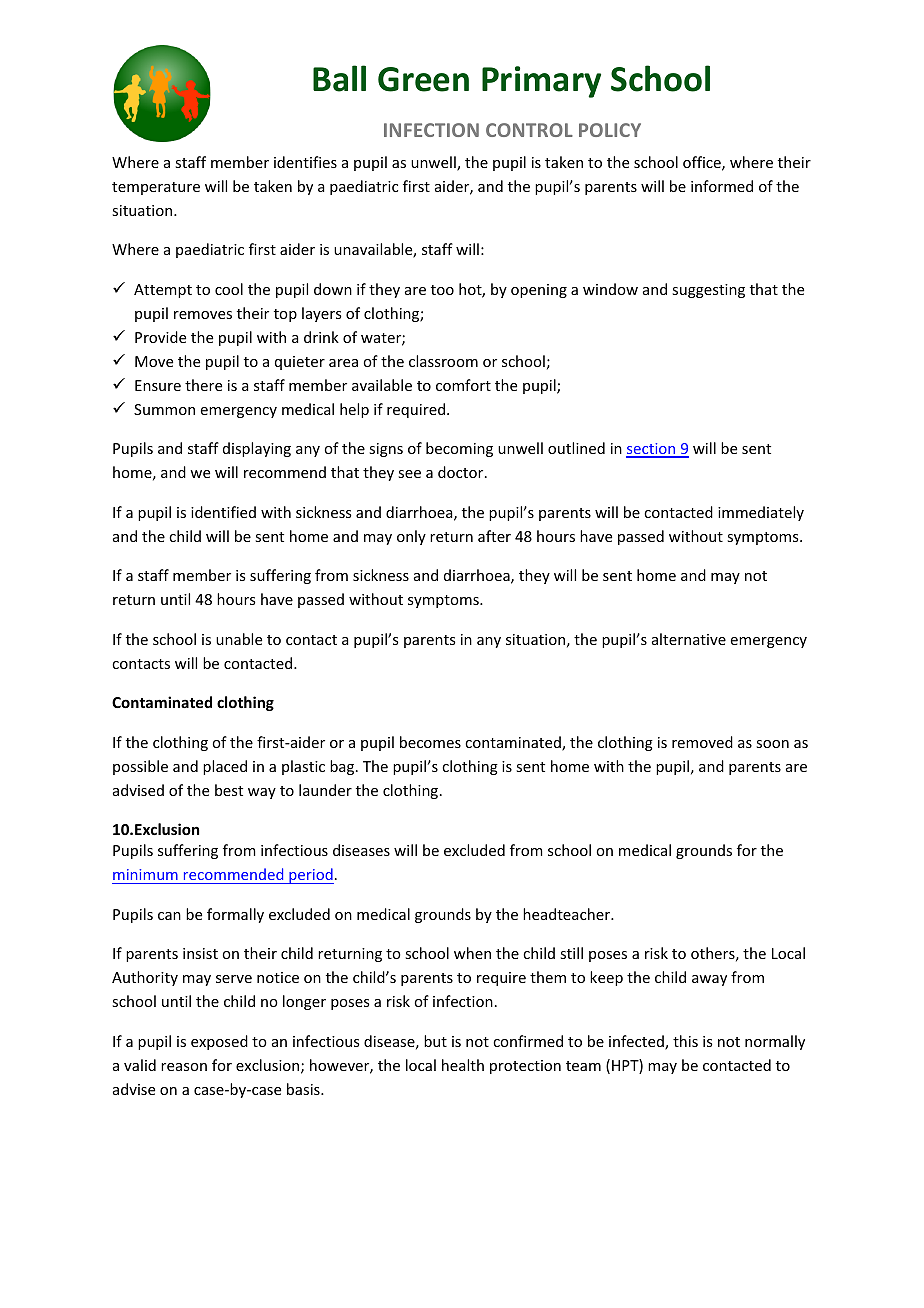 The width and height of the screenshot is (924, 1308). What do you see at coordinates (423, 79) in the screenshot?
I see `Green` at bounding box center [423, 79].
